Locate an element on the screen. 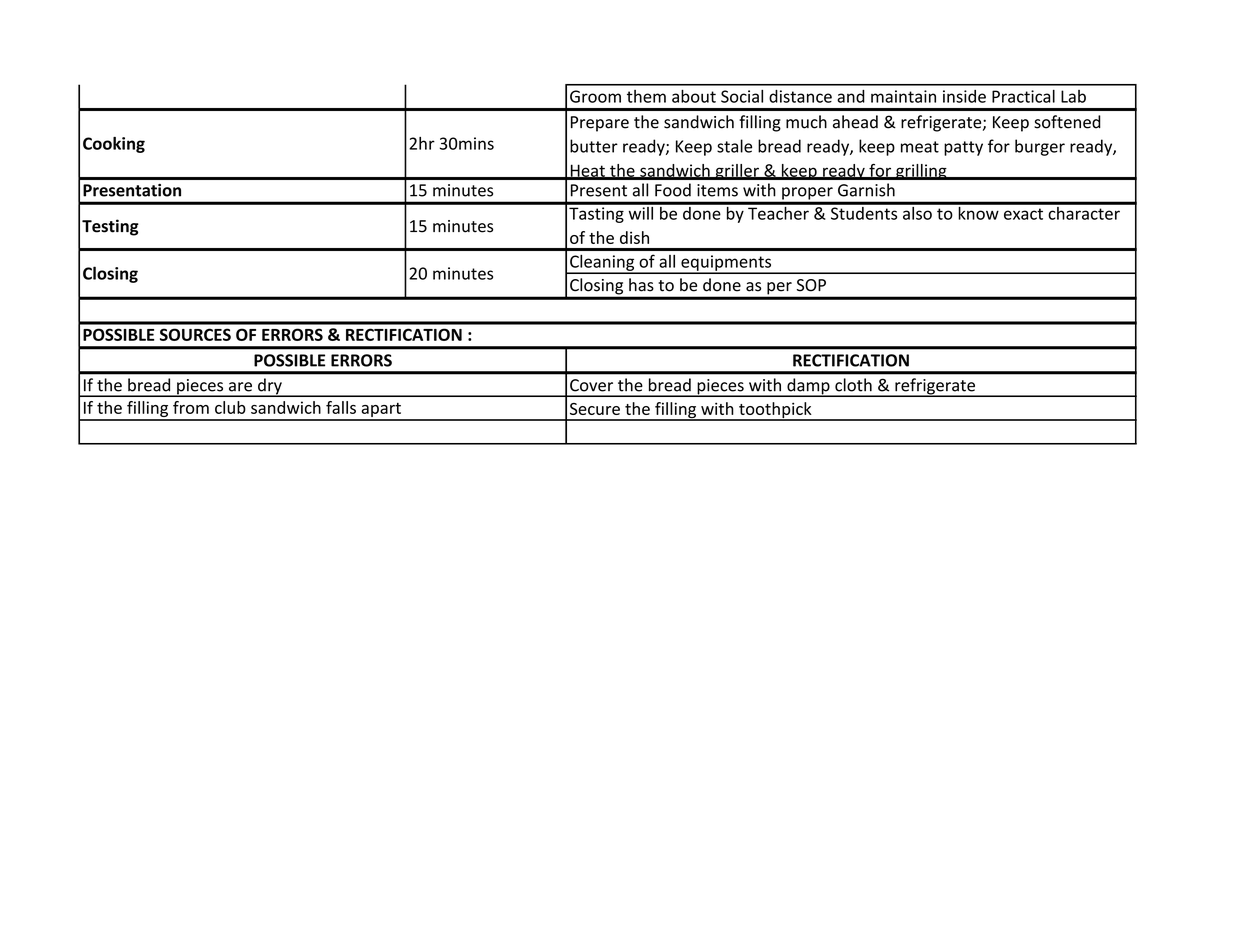 The width and height of the screenshot is (1233, 952). Heat is located at coordinates (587, 171).
